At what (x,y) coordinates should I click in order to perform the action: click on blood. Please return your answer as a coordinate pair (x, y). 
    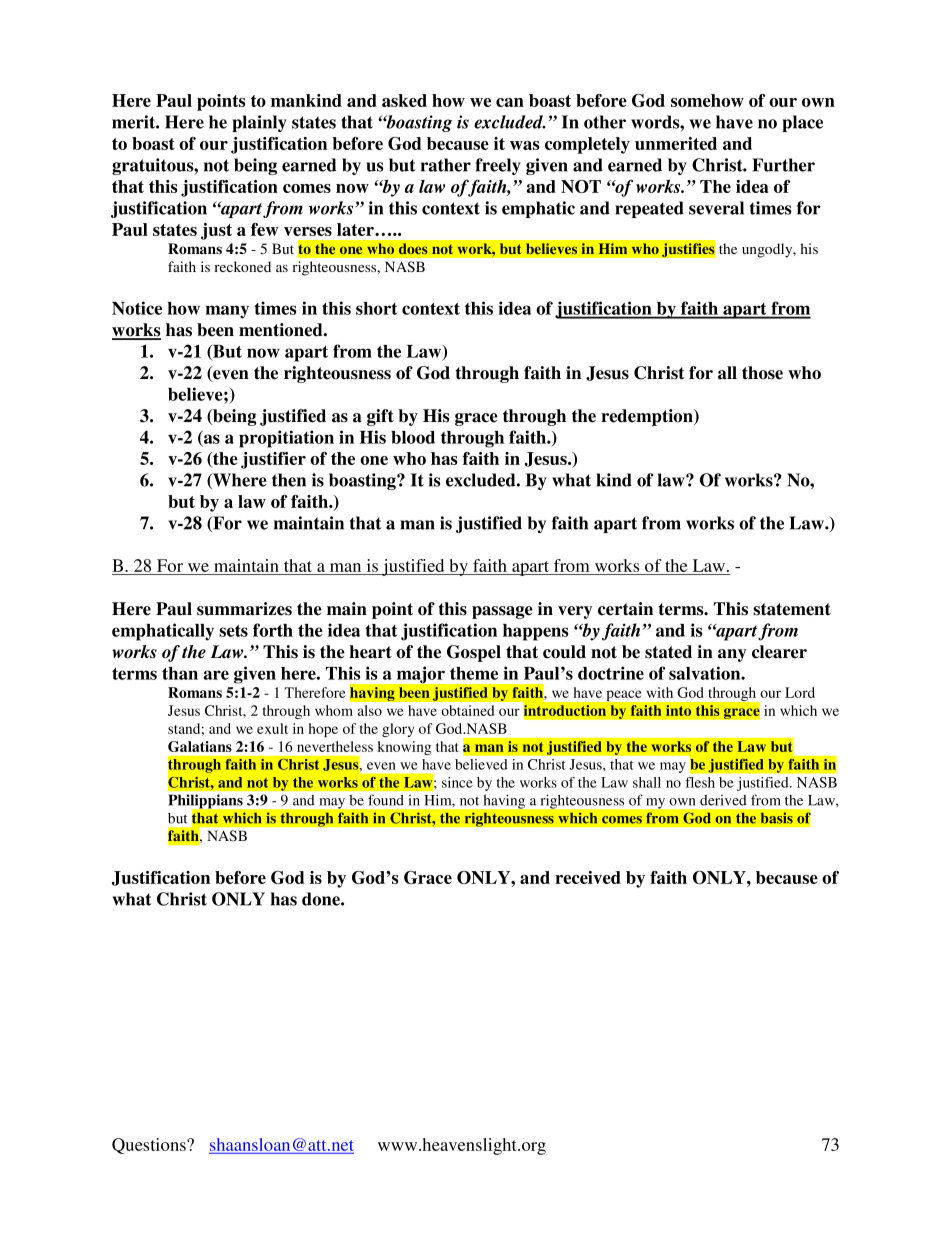
    Looking at the image, I should click on (413, 437).
